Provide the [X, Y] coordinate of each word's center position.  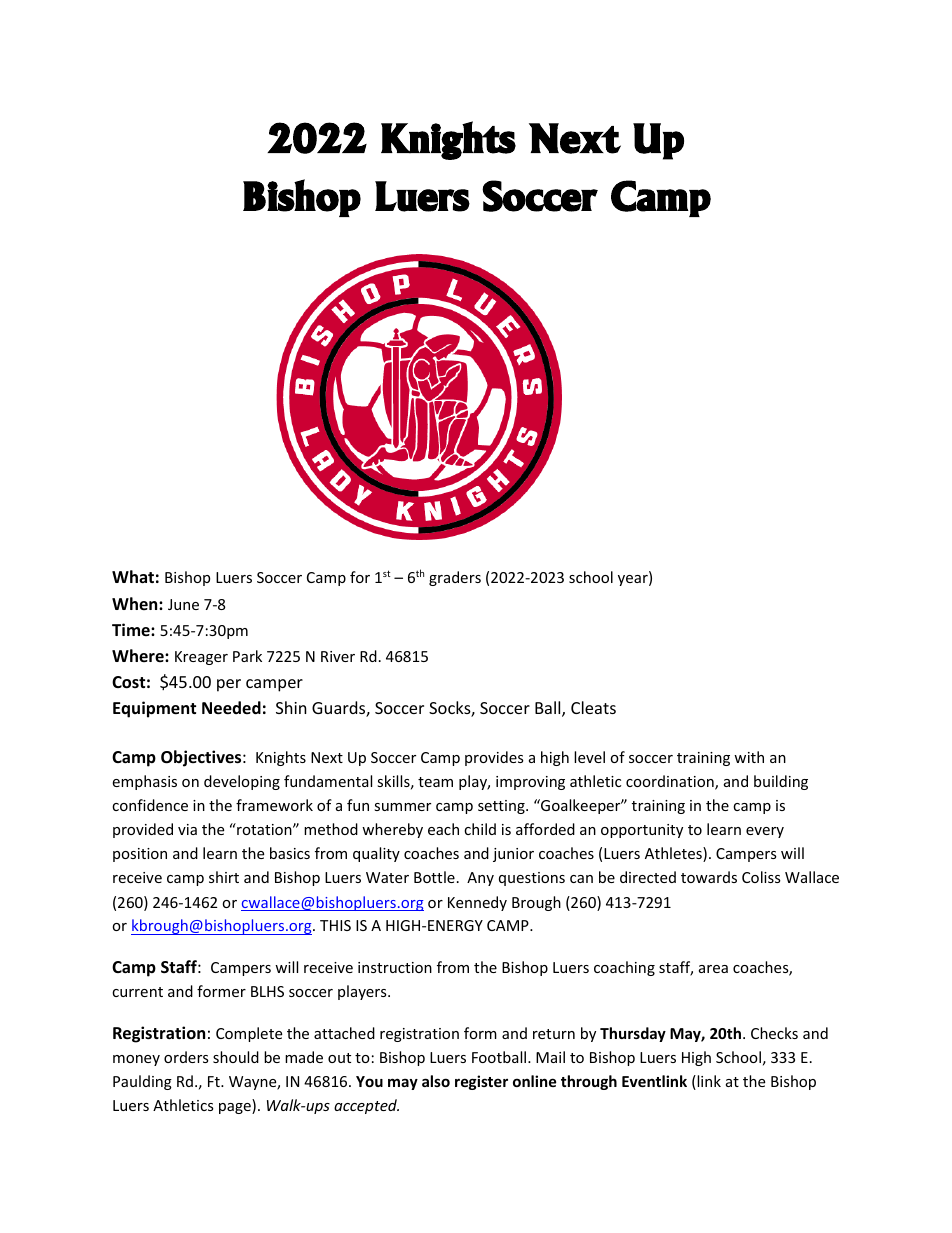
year [634, 580]
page [236, 1108]
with [749, 757]
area [713, 969]
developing [242, 782]
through [589, 1082]
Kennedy [477, 903]
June [183, 604]
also [436, 1081]
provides [494, 758]
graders [455, 578]
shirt [224, 877]
